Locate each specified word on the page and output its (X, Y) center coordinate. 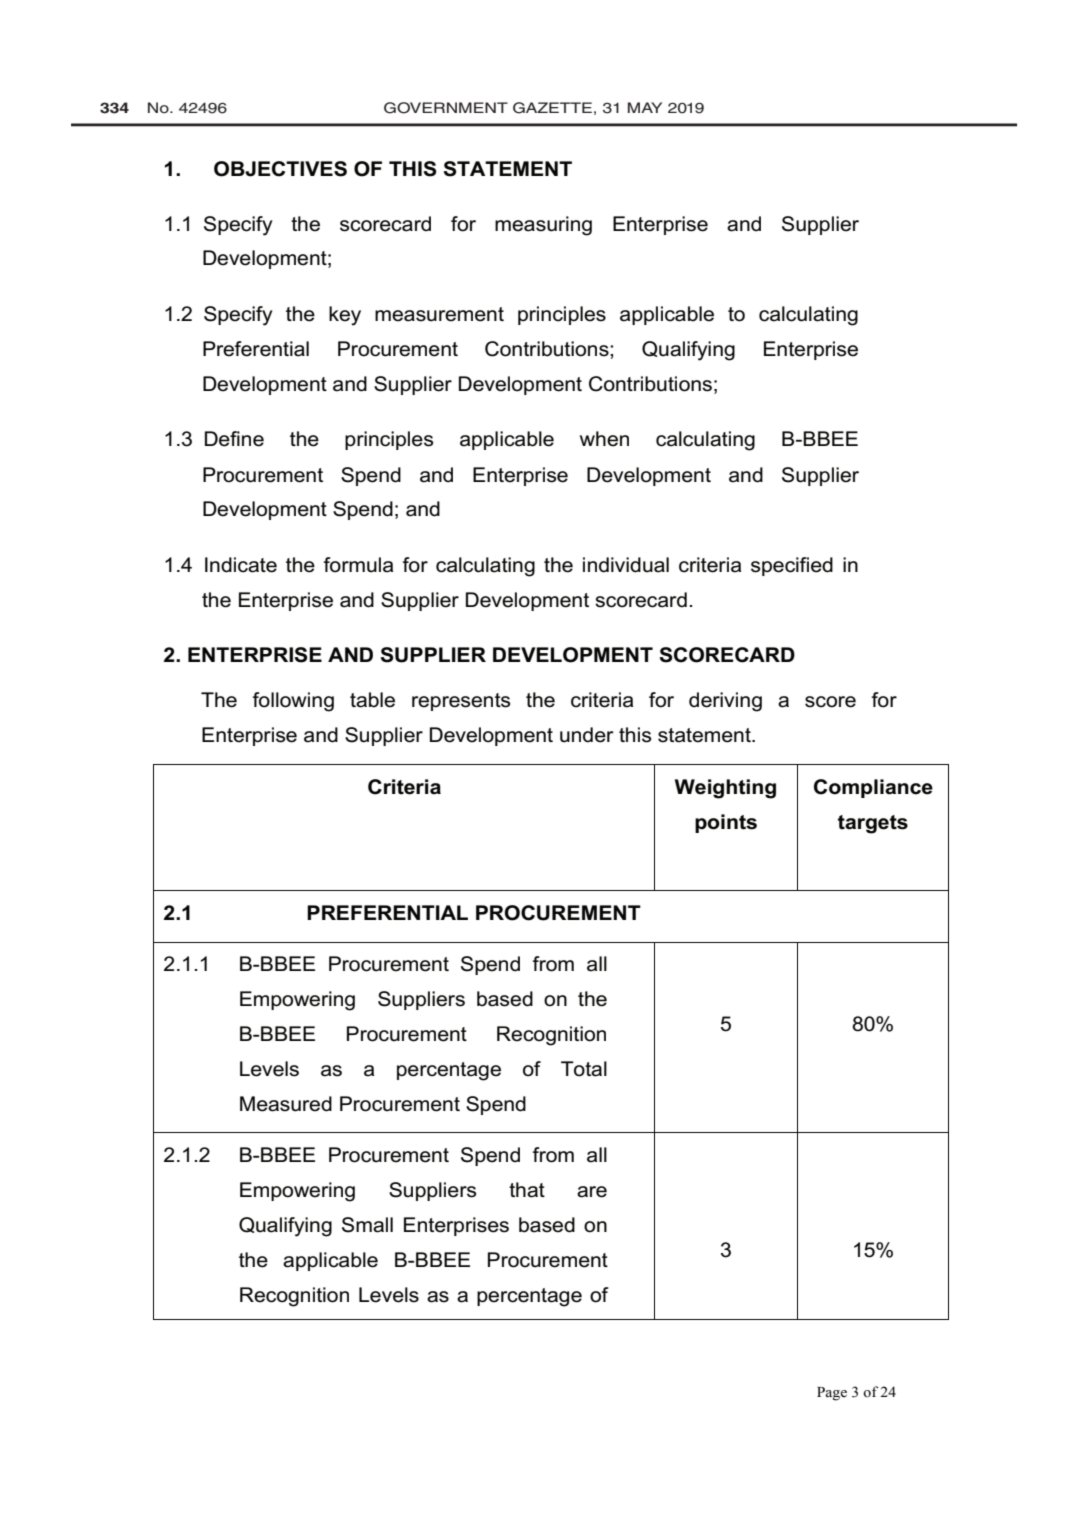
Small (367, 1225)
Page (832, 1394)
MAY (645, 107)
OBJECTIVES (280, 169)
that (527, 1190)
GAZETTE (552, 108)
